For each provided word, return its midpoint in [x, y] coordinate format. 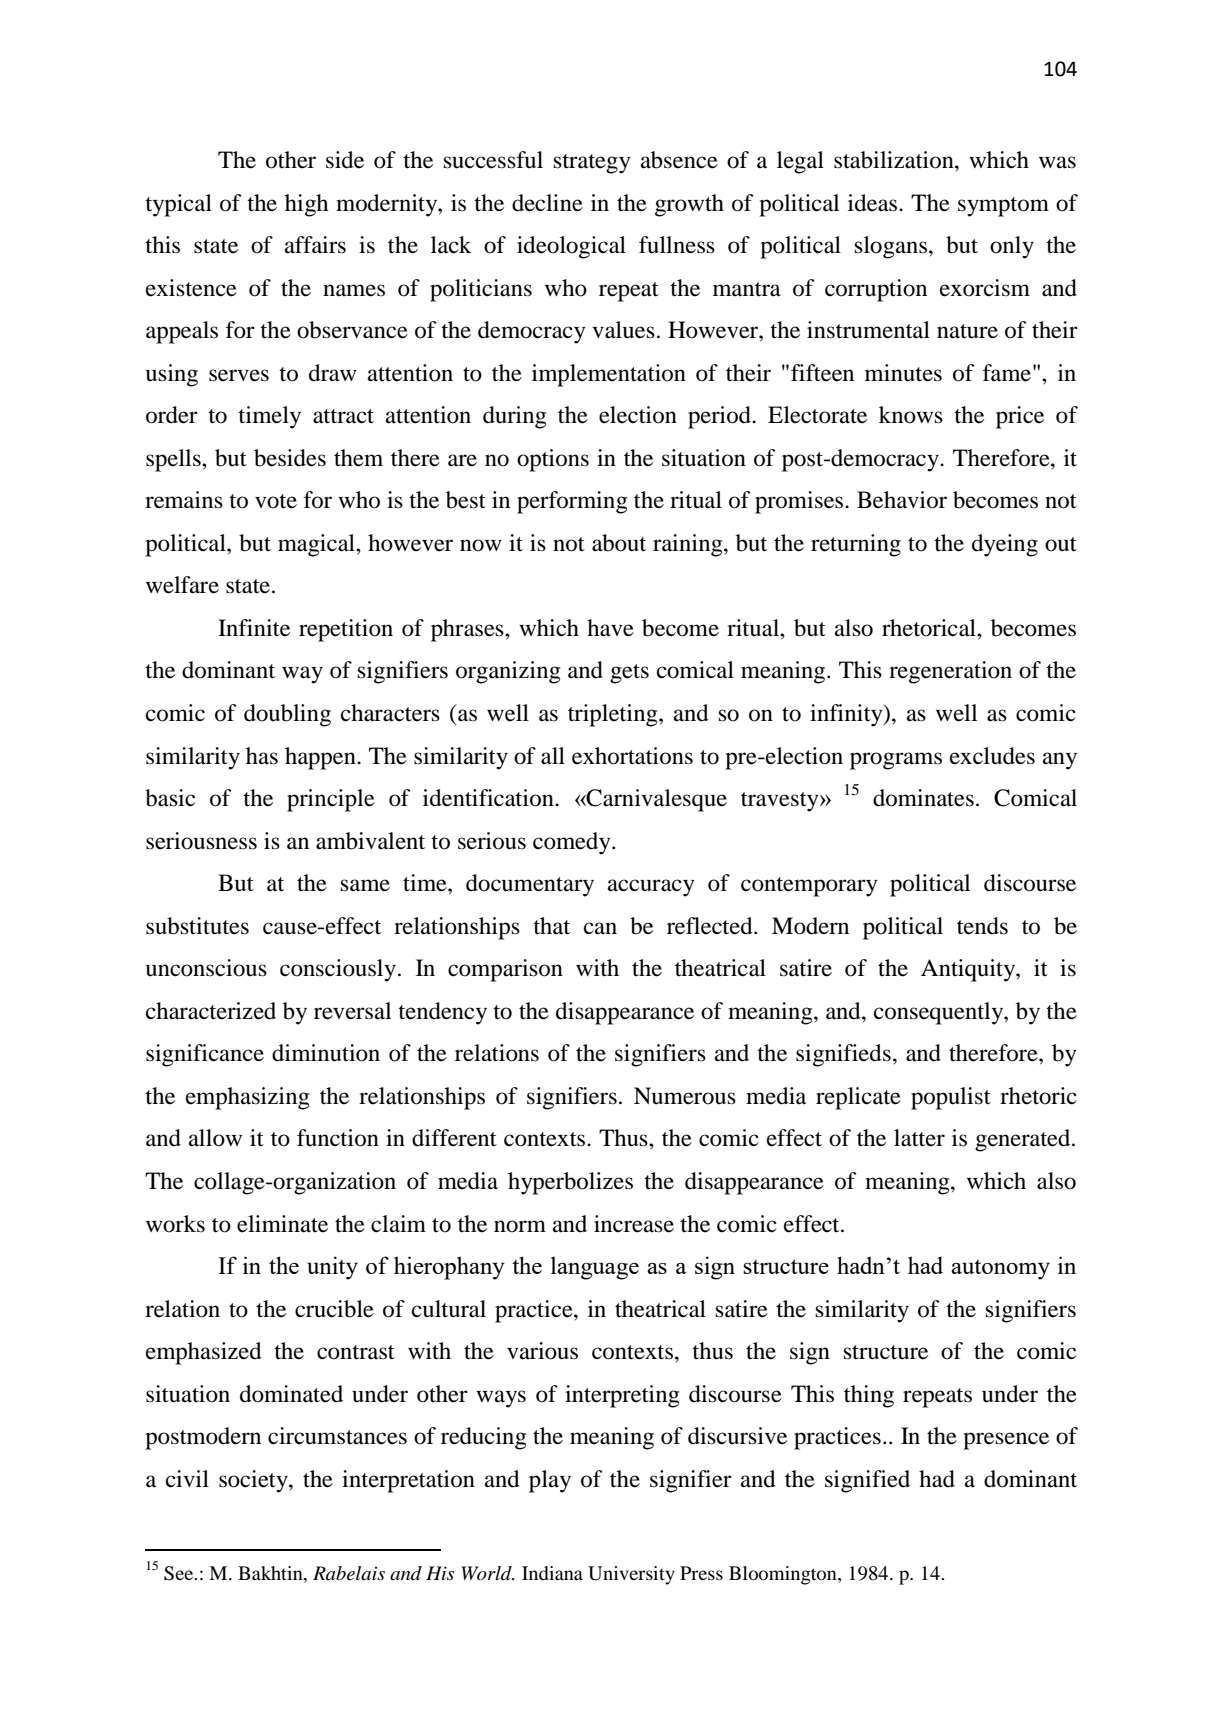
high [306, 205]
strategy [592, 164]
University [631, 1575]
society [254, 1481]
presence [1006, 1441]
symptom [1003, 207]
